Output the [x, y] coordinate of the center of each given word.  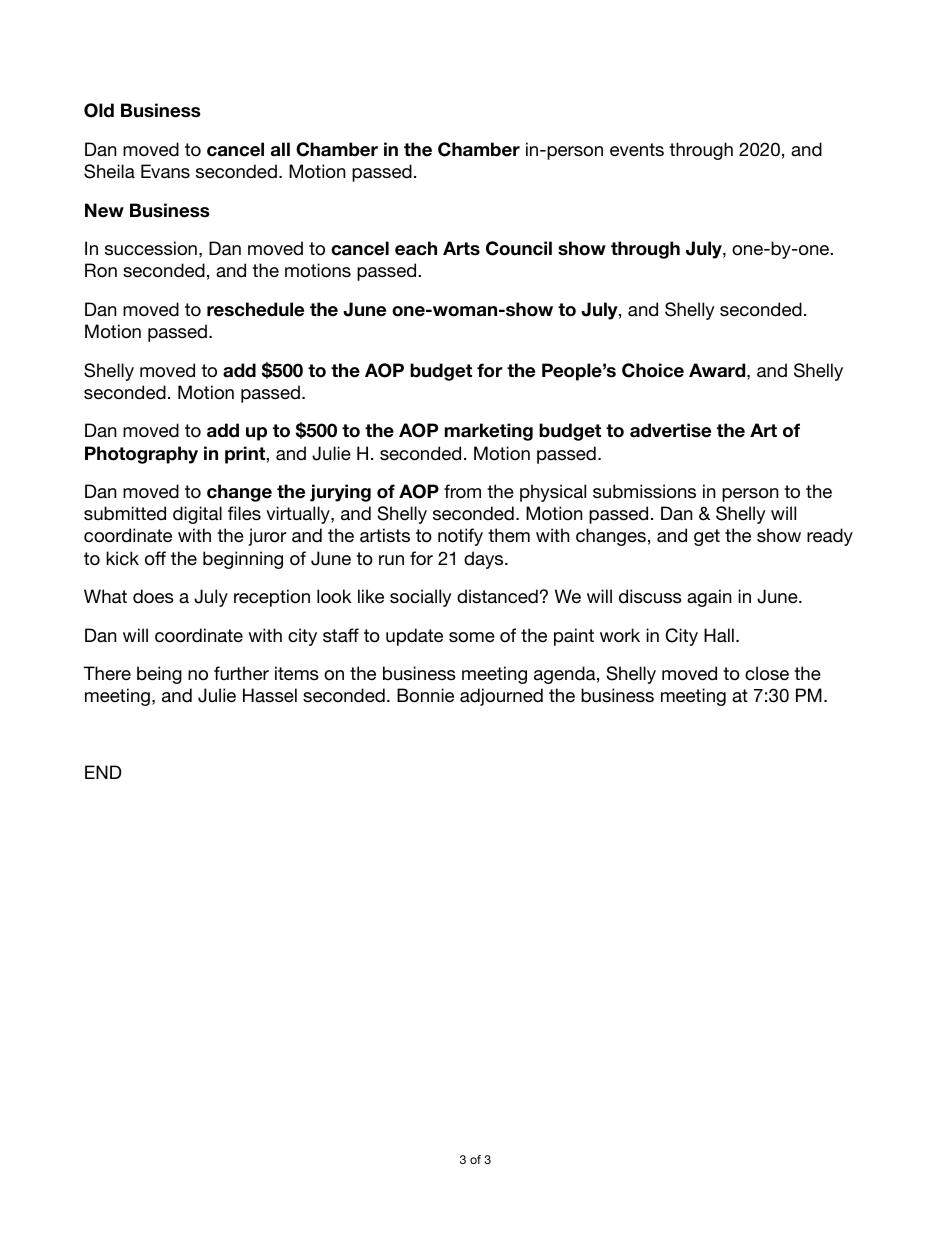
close [767, 673]
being [159, 675]
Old [99, 110]
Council [519, 248]
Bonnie [425, 695]
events [637, 150]
